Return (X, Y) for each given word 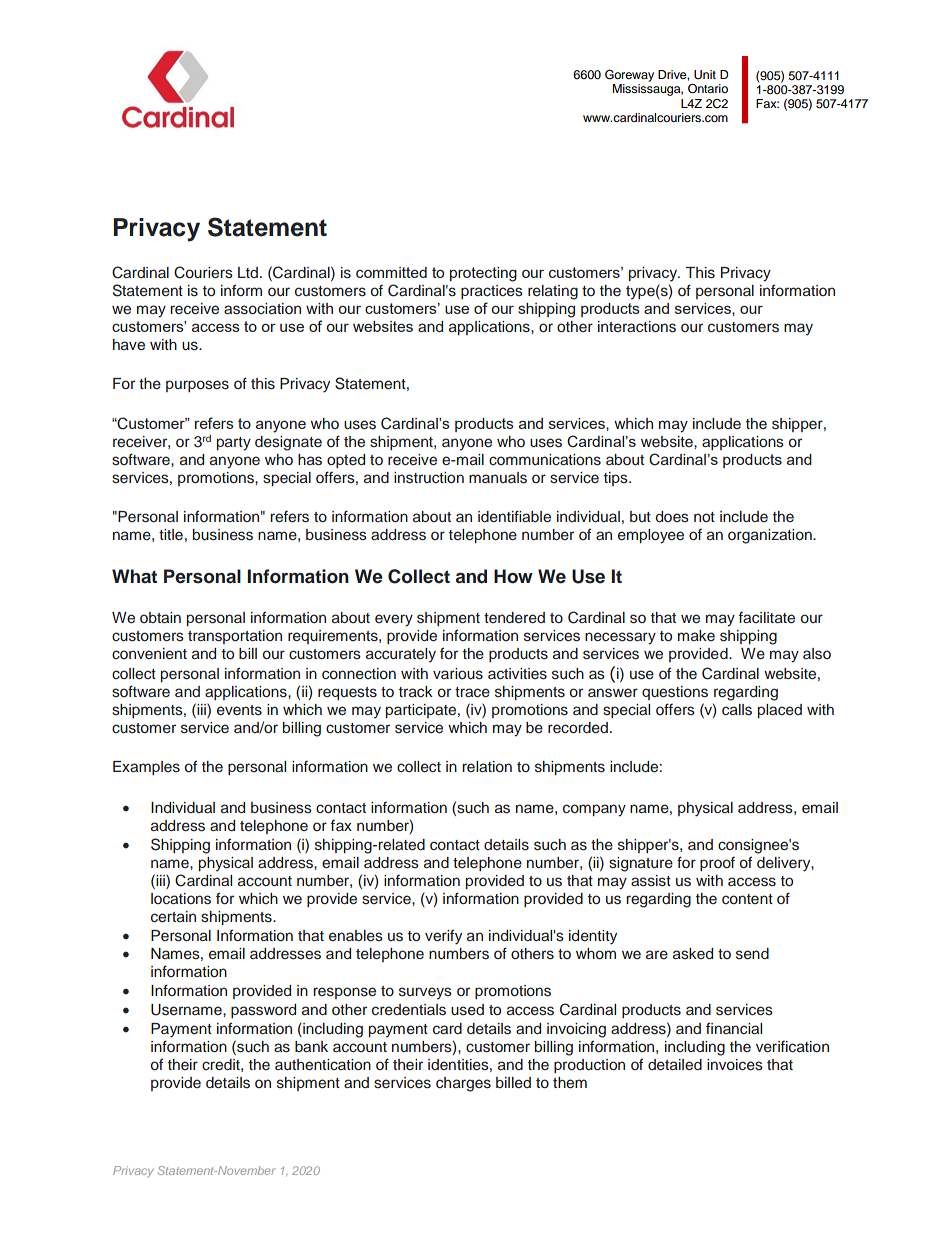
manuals (498, 478)
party (234, 444)
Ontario (708, 89)
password (263, 1011)
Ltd (248, 272)
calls (737, 710)
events (239, 710)
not (704, 517)
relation (487, 766)
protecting (483, 274)
